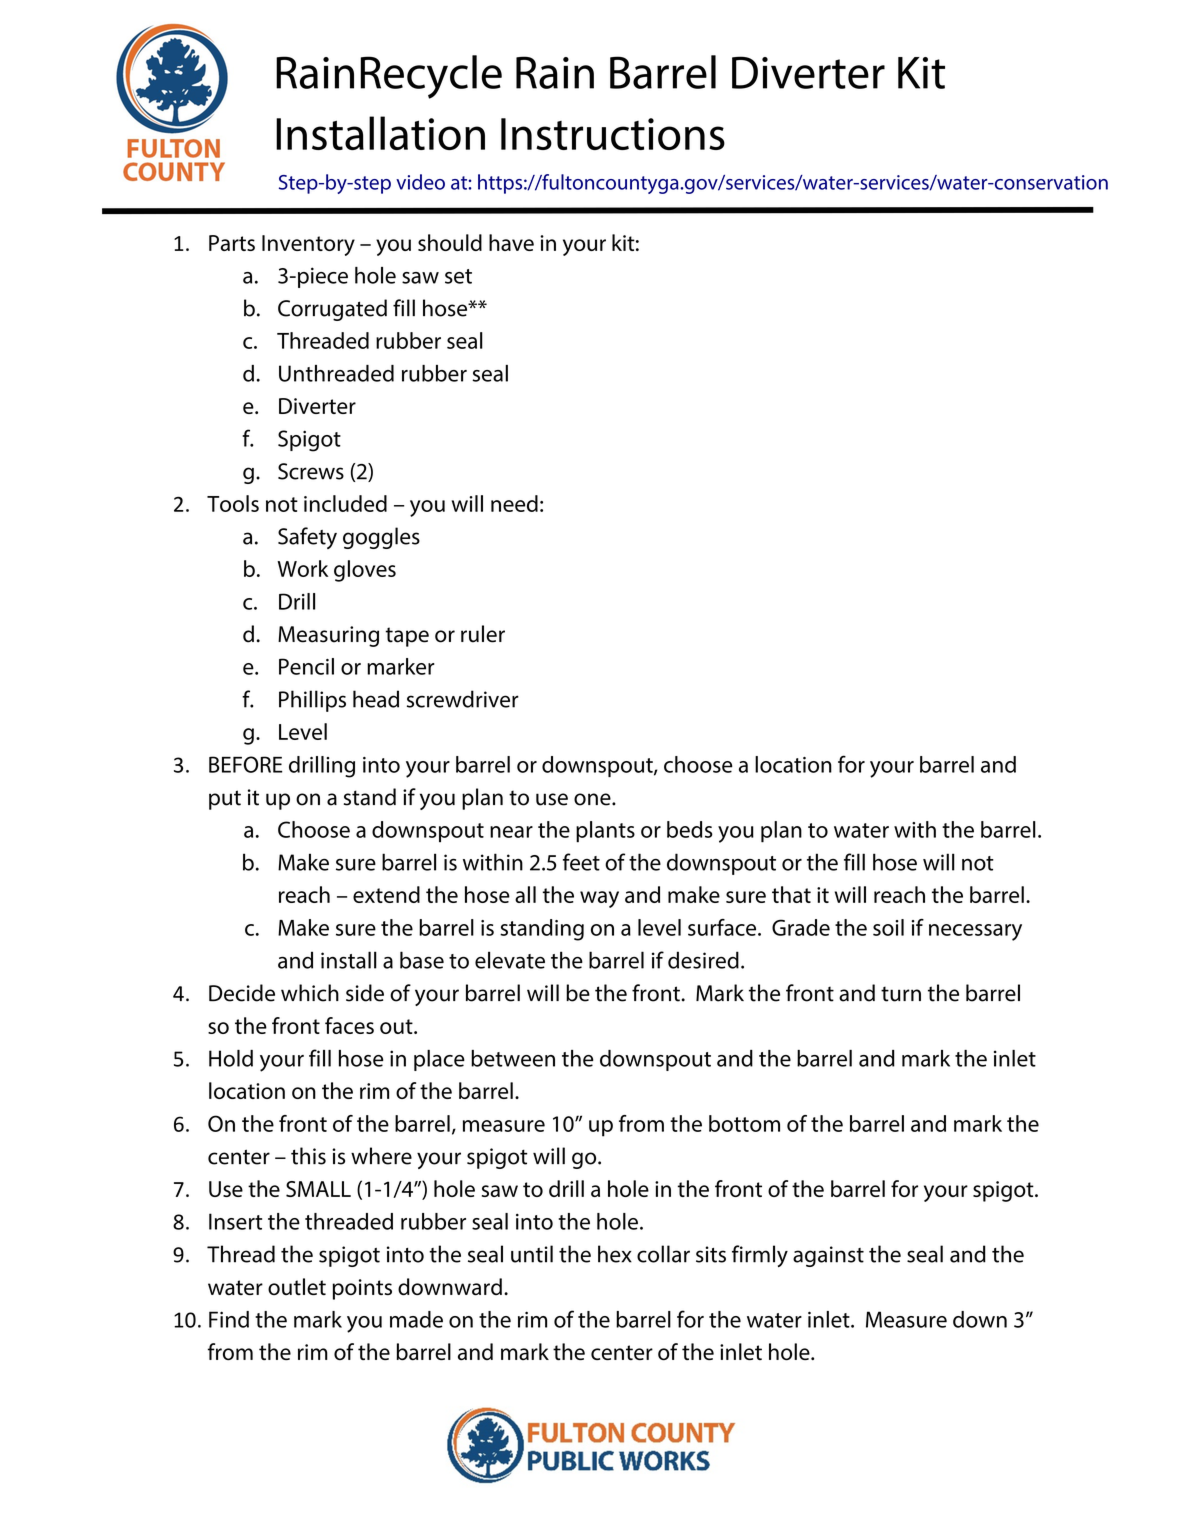 This screenshot has width=1185, height=1533. I want to click on have, so click(511, 242).
